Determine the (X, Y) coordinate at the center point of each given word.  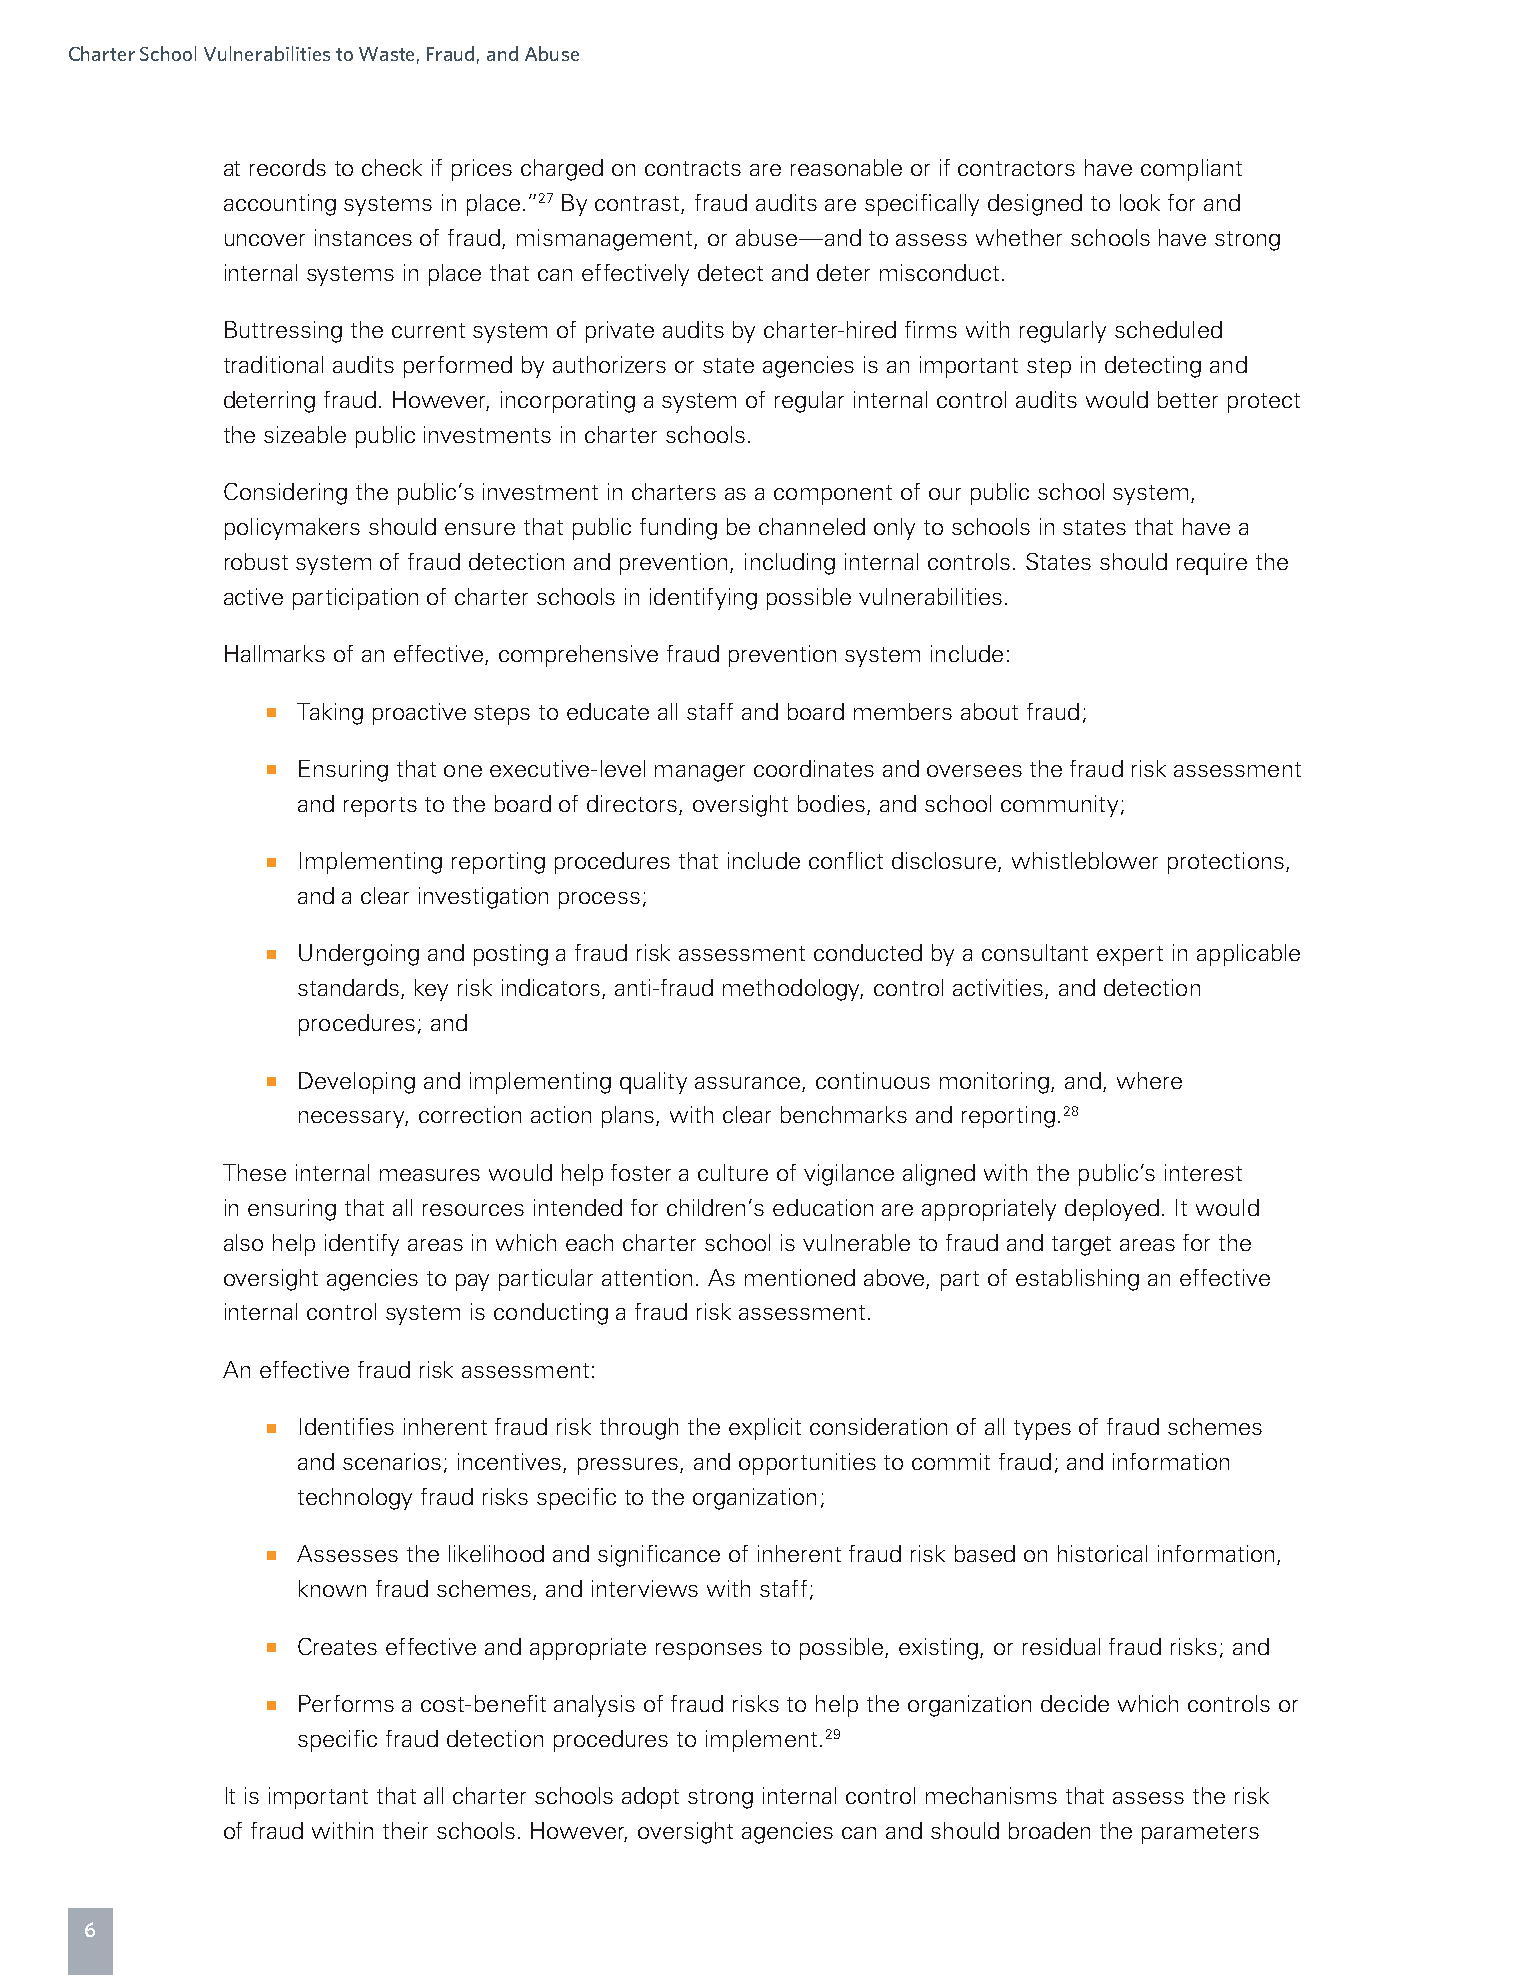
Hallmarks (275, 653)
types (1042, 1430)
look (1140, 202)
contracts (693, 168)
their (405, 1830)
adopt (650, 1798)
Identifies (347, 1426)
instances (363, 237)
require (1212, 564)
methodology (793, 990)
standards (350, 989)
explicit (765, 1429)
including (790, 564)
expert (1130, 956)
